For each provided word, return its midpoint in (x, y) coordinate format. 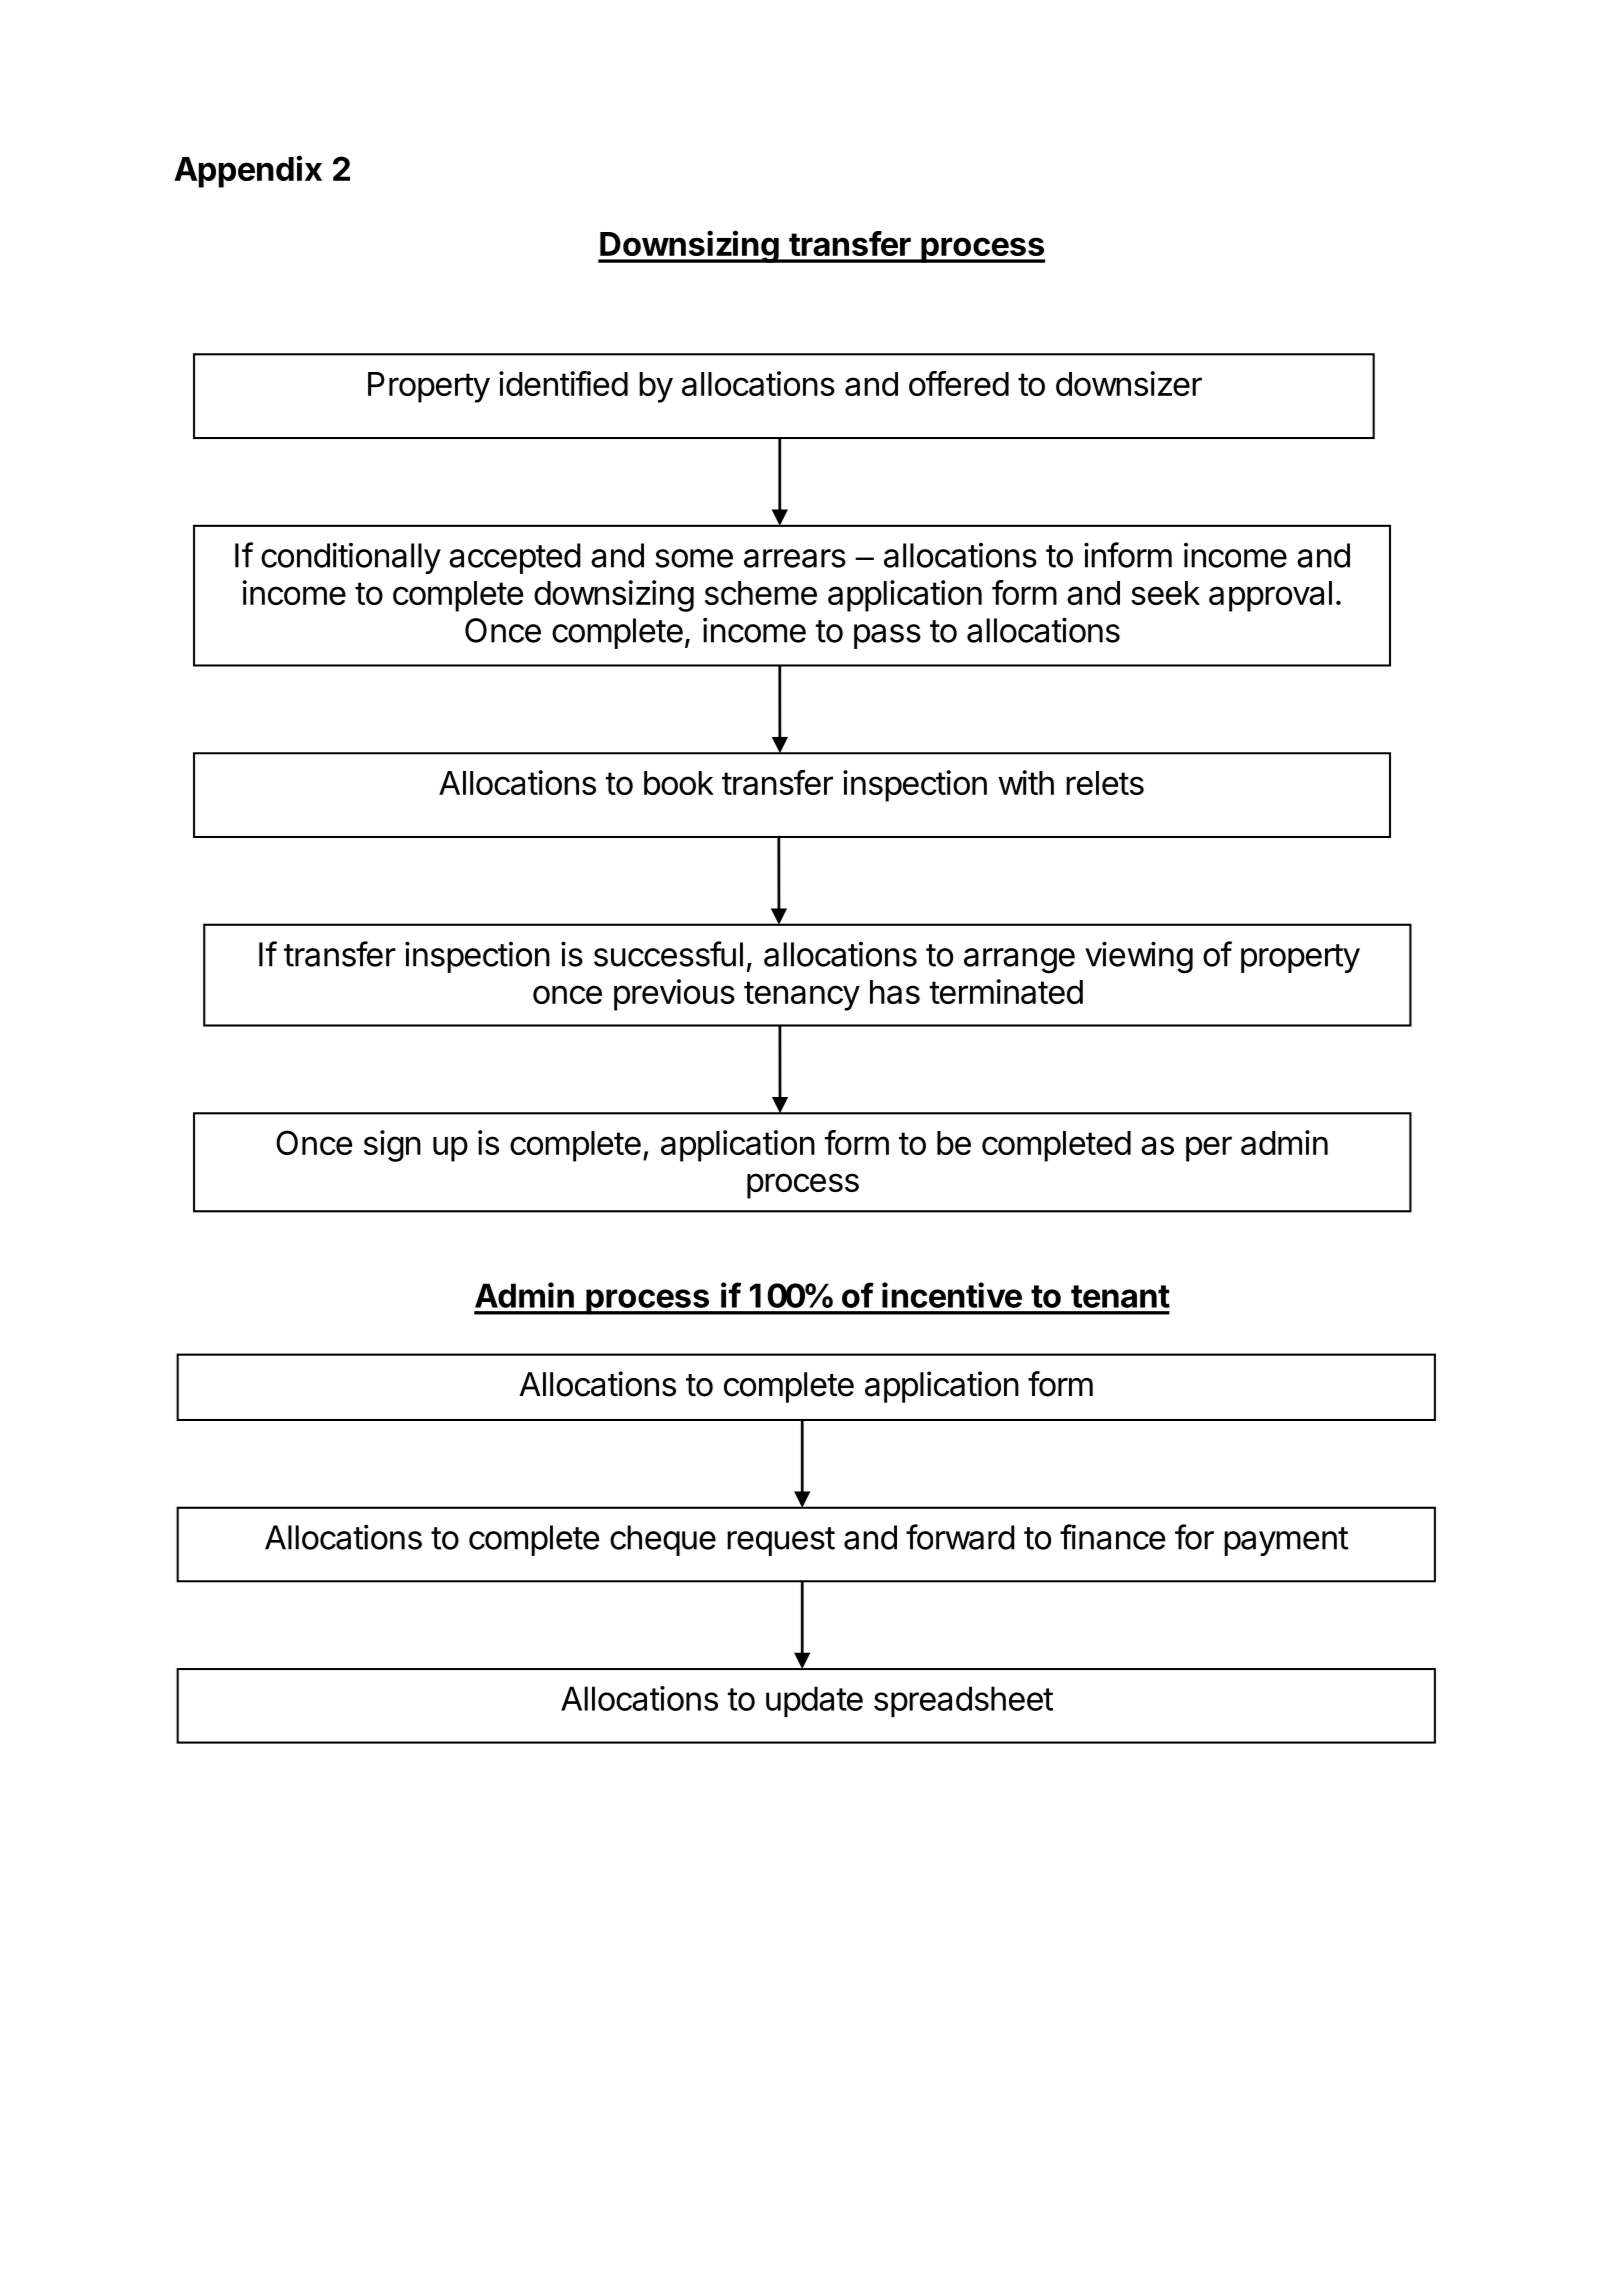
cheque (663, 1540)
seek (1165, 593)
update (814, 1701)
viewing (1139, 957)
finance (1112, 1537)
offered (959, 383)
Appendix (248, 171)
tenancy (802, 996)
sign (392, 1146)
